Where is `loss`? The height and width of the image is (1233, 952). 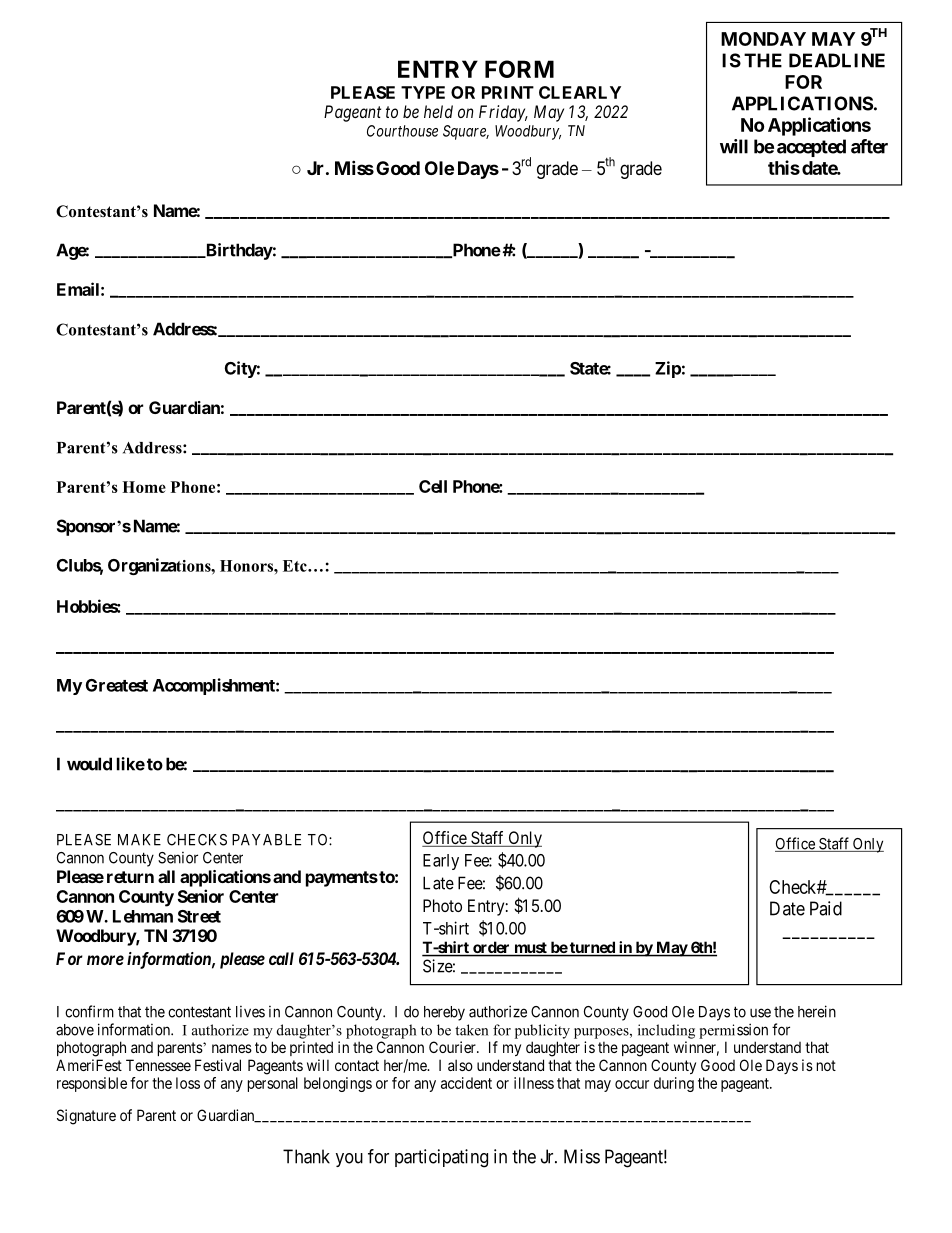
loss is located at coordinates (188, 1083).
